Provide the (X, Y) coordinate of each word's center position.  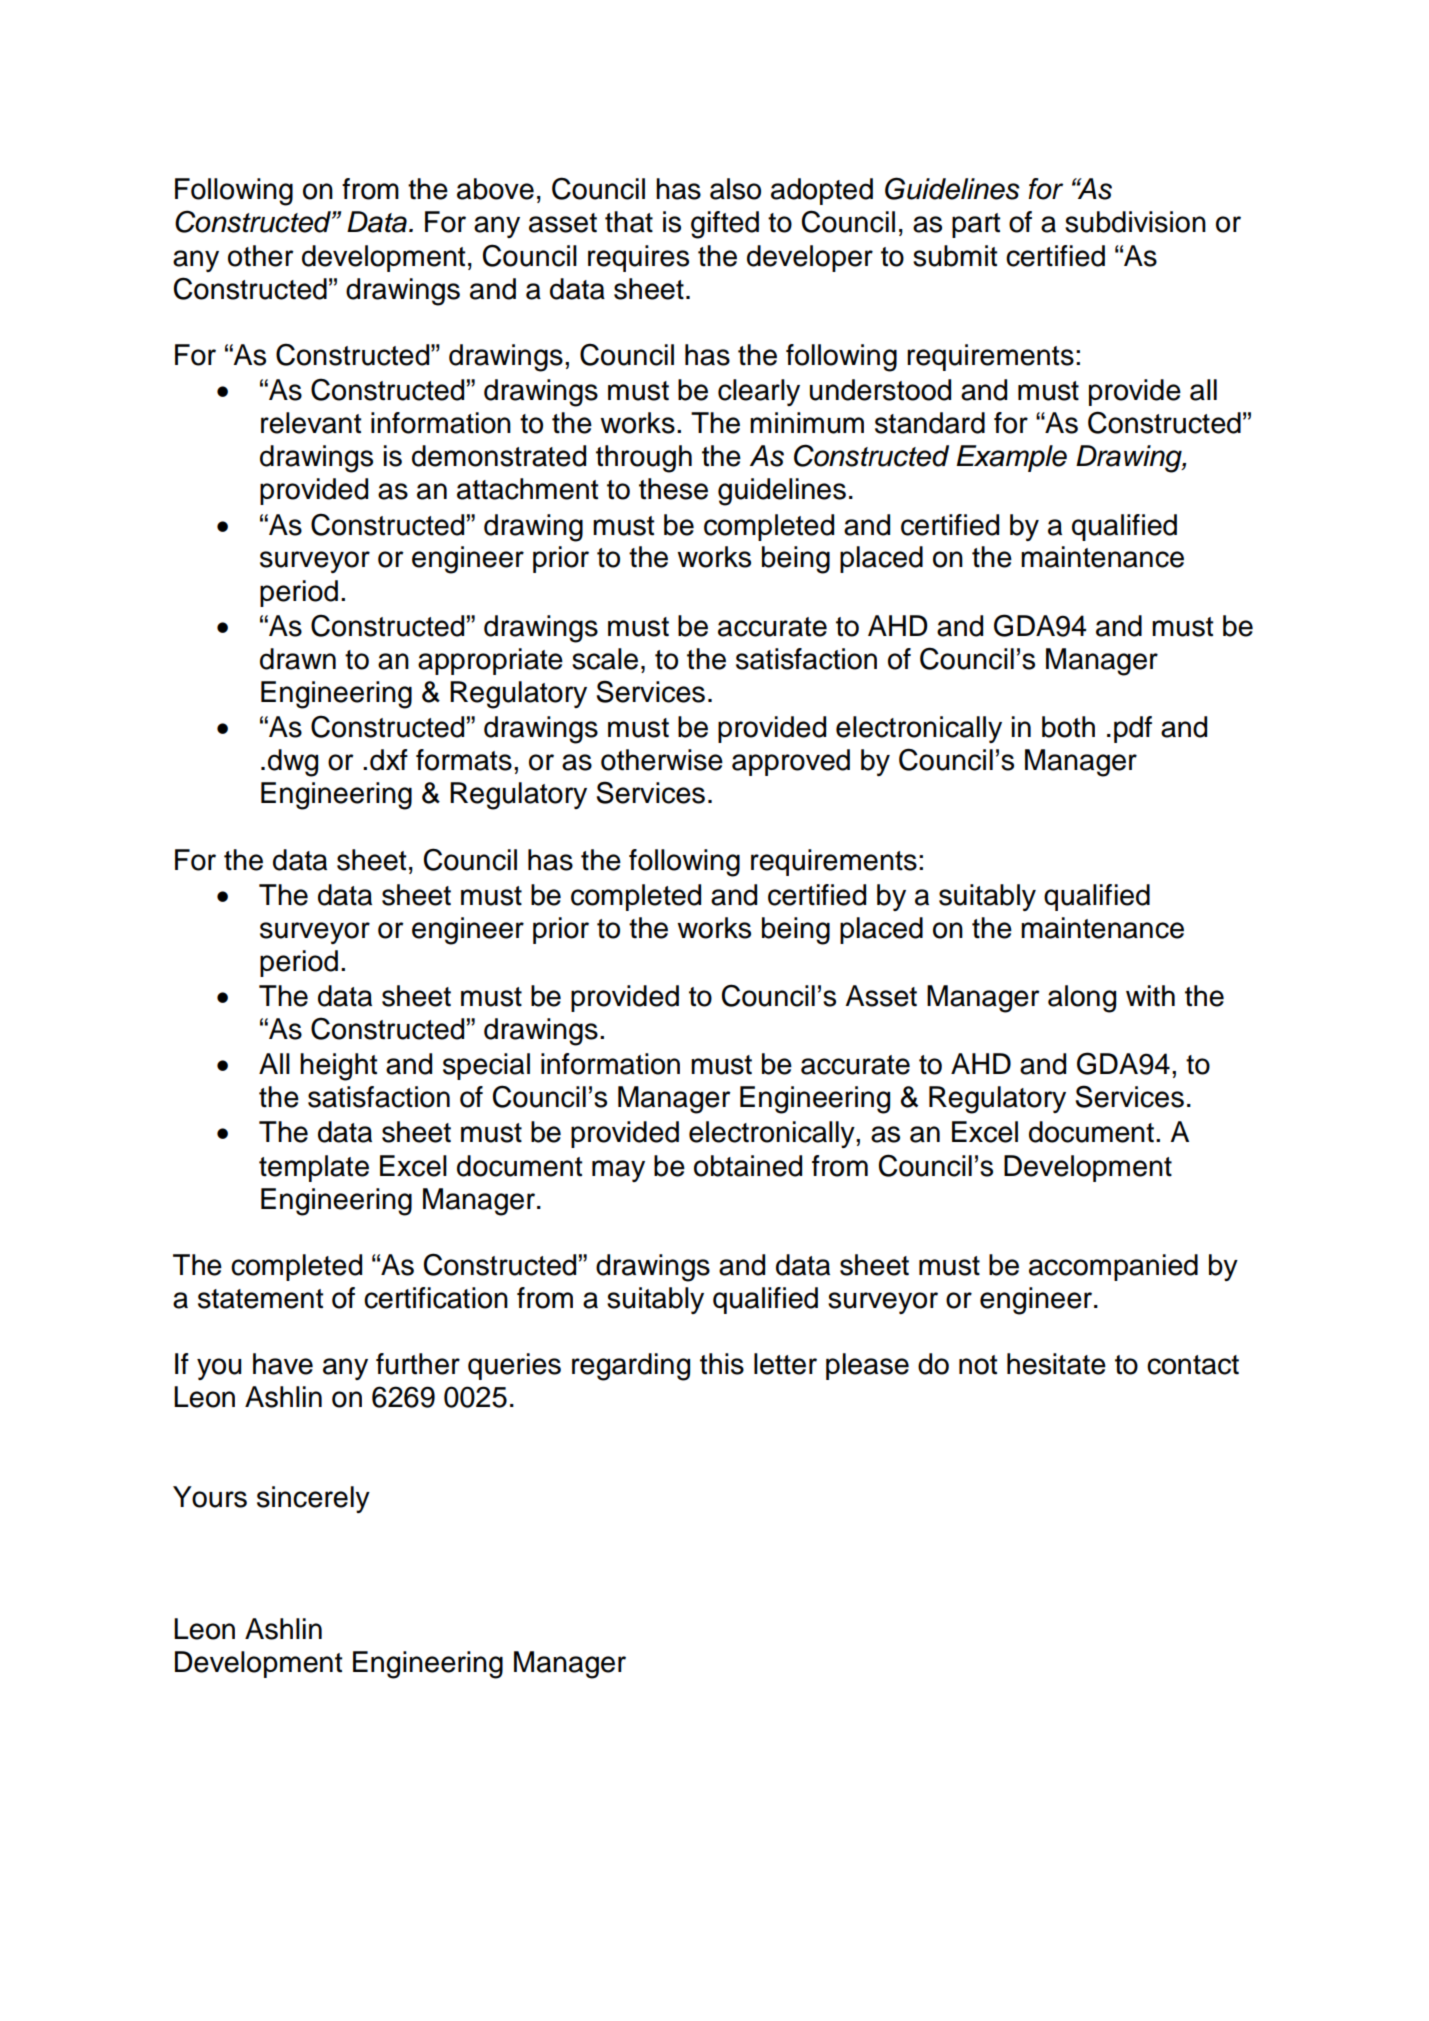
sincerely (313, 1499)
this (722, 1364)
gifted (725, 225)
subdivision (1135, 222)
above (495, 189)
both (1068, 727)
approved (791, 762)
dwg (293, 763)
